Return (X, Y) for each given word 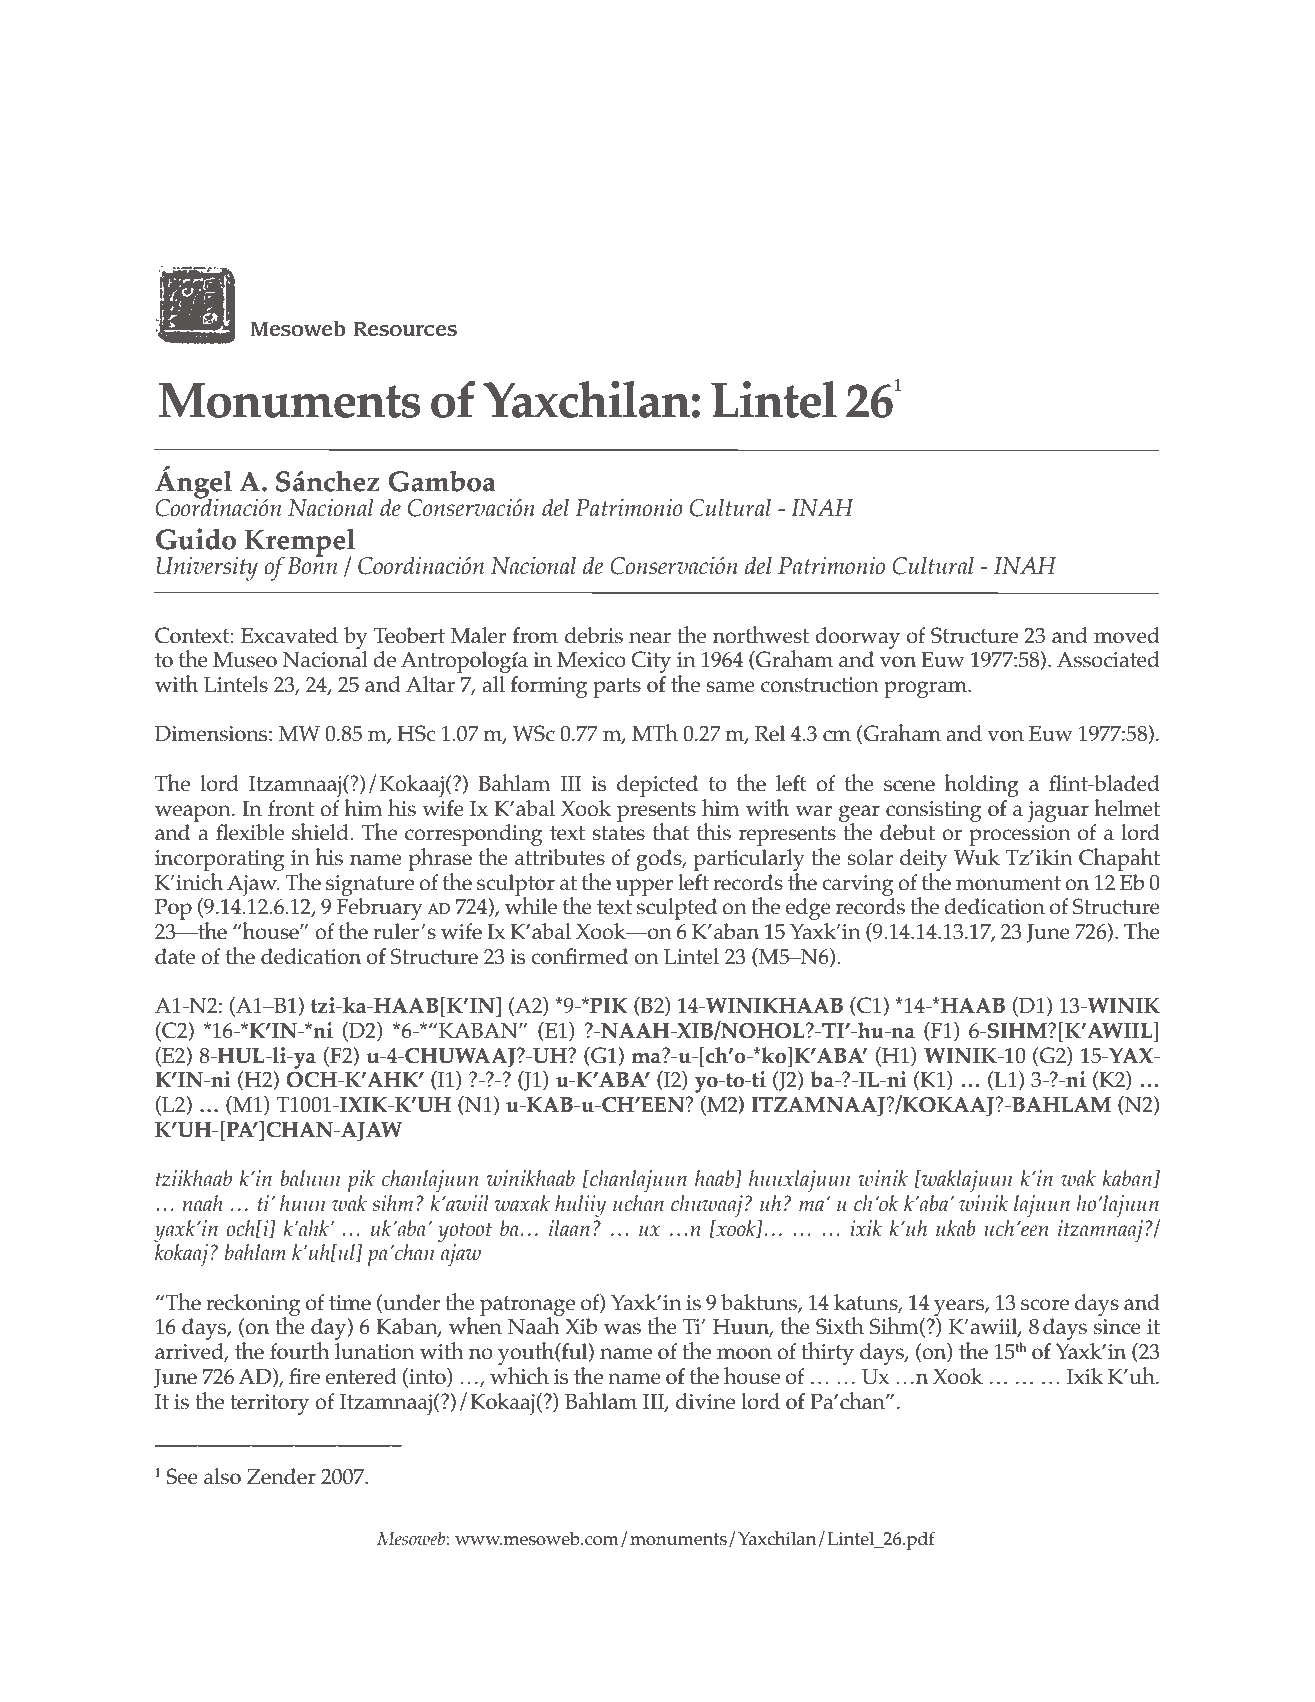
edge (808, 909)
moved (1127, 635)
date (175, 956)
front (291, 808)
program (926, 689)
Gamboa (442, 481)
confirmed (579, 956)
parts (617, 688)
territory (269, 1404)
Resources (405, 329)
